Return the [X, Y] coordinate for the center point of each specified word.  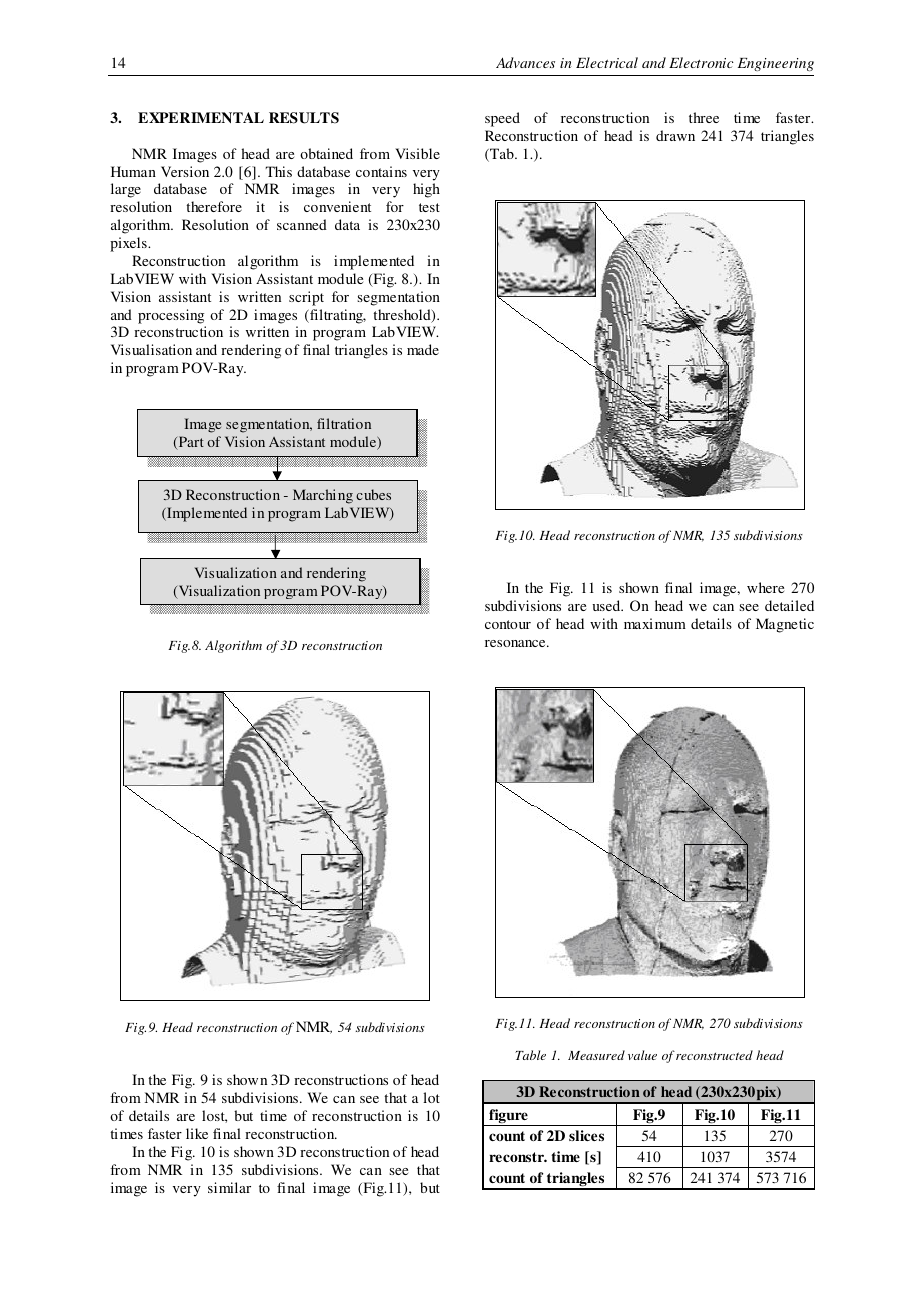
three [704, 117]
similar [229, 1187]
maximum [655, 623]
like [197, 1133]
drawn [675, 135]
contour [508, 624]
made [423, 349]
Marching [323, 496]
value [642, 1055]
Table [530, 1055]
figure [508, 1117]
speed [502, 119]
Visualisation [151, 349]
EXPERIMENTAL [201, 117]
